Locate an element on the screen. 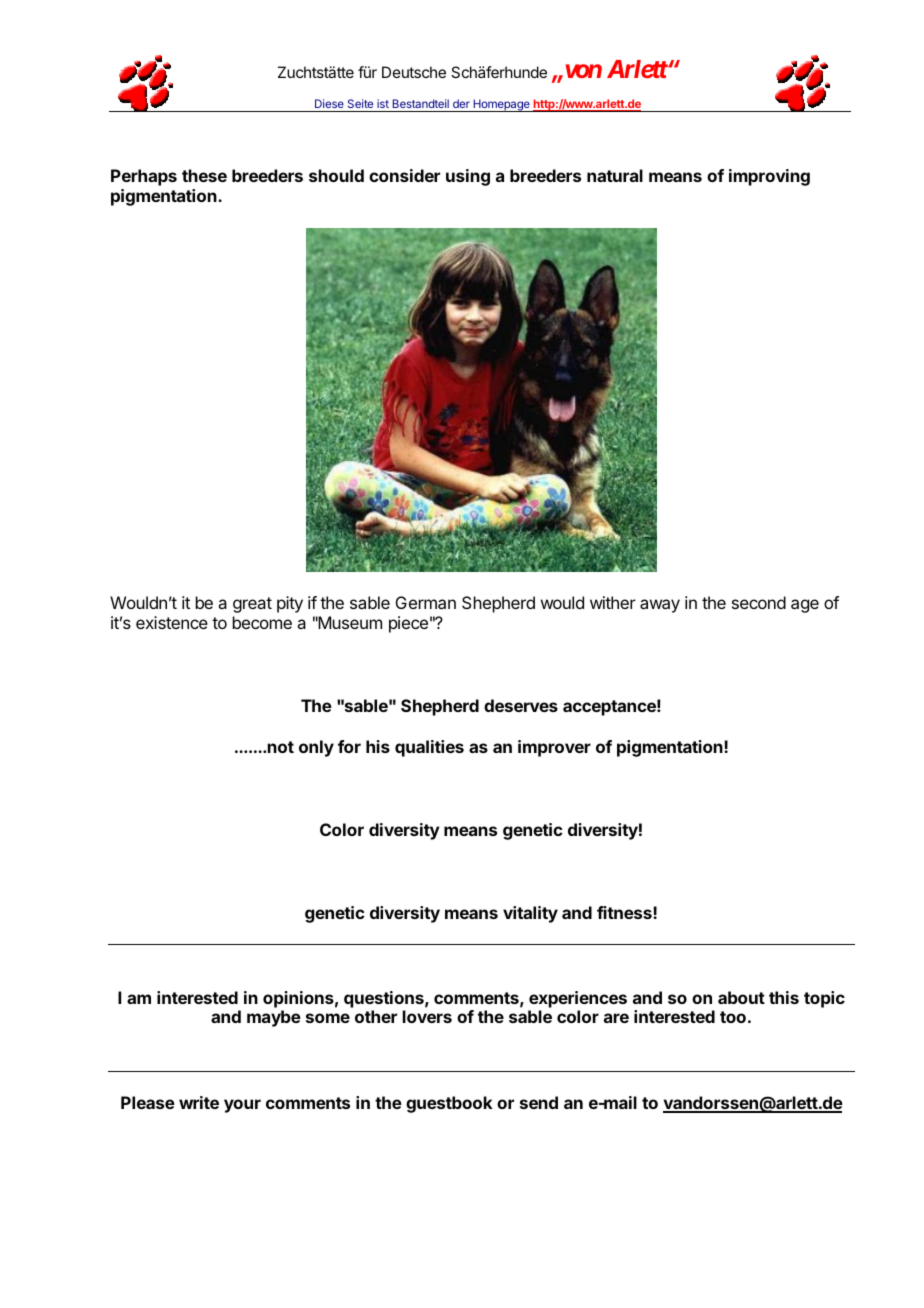 The width and height of the screenshot is (924, 1308). vitality is located at coordinates (530, 914).
